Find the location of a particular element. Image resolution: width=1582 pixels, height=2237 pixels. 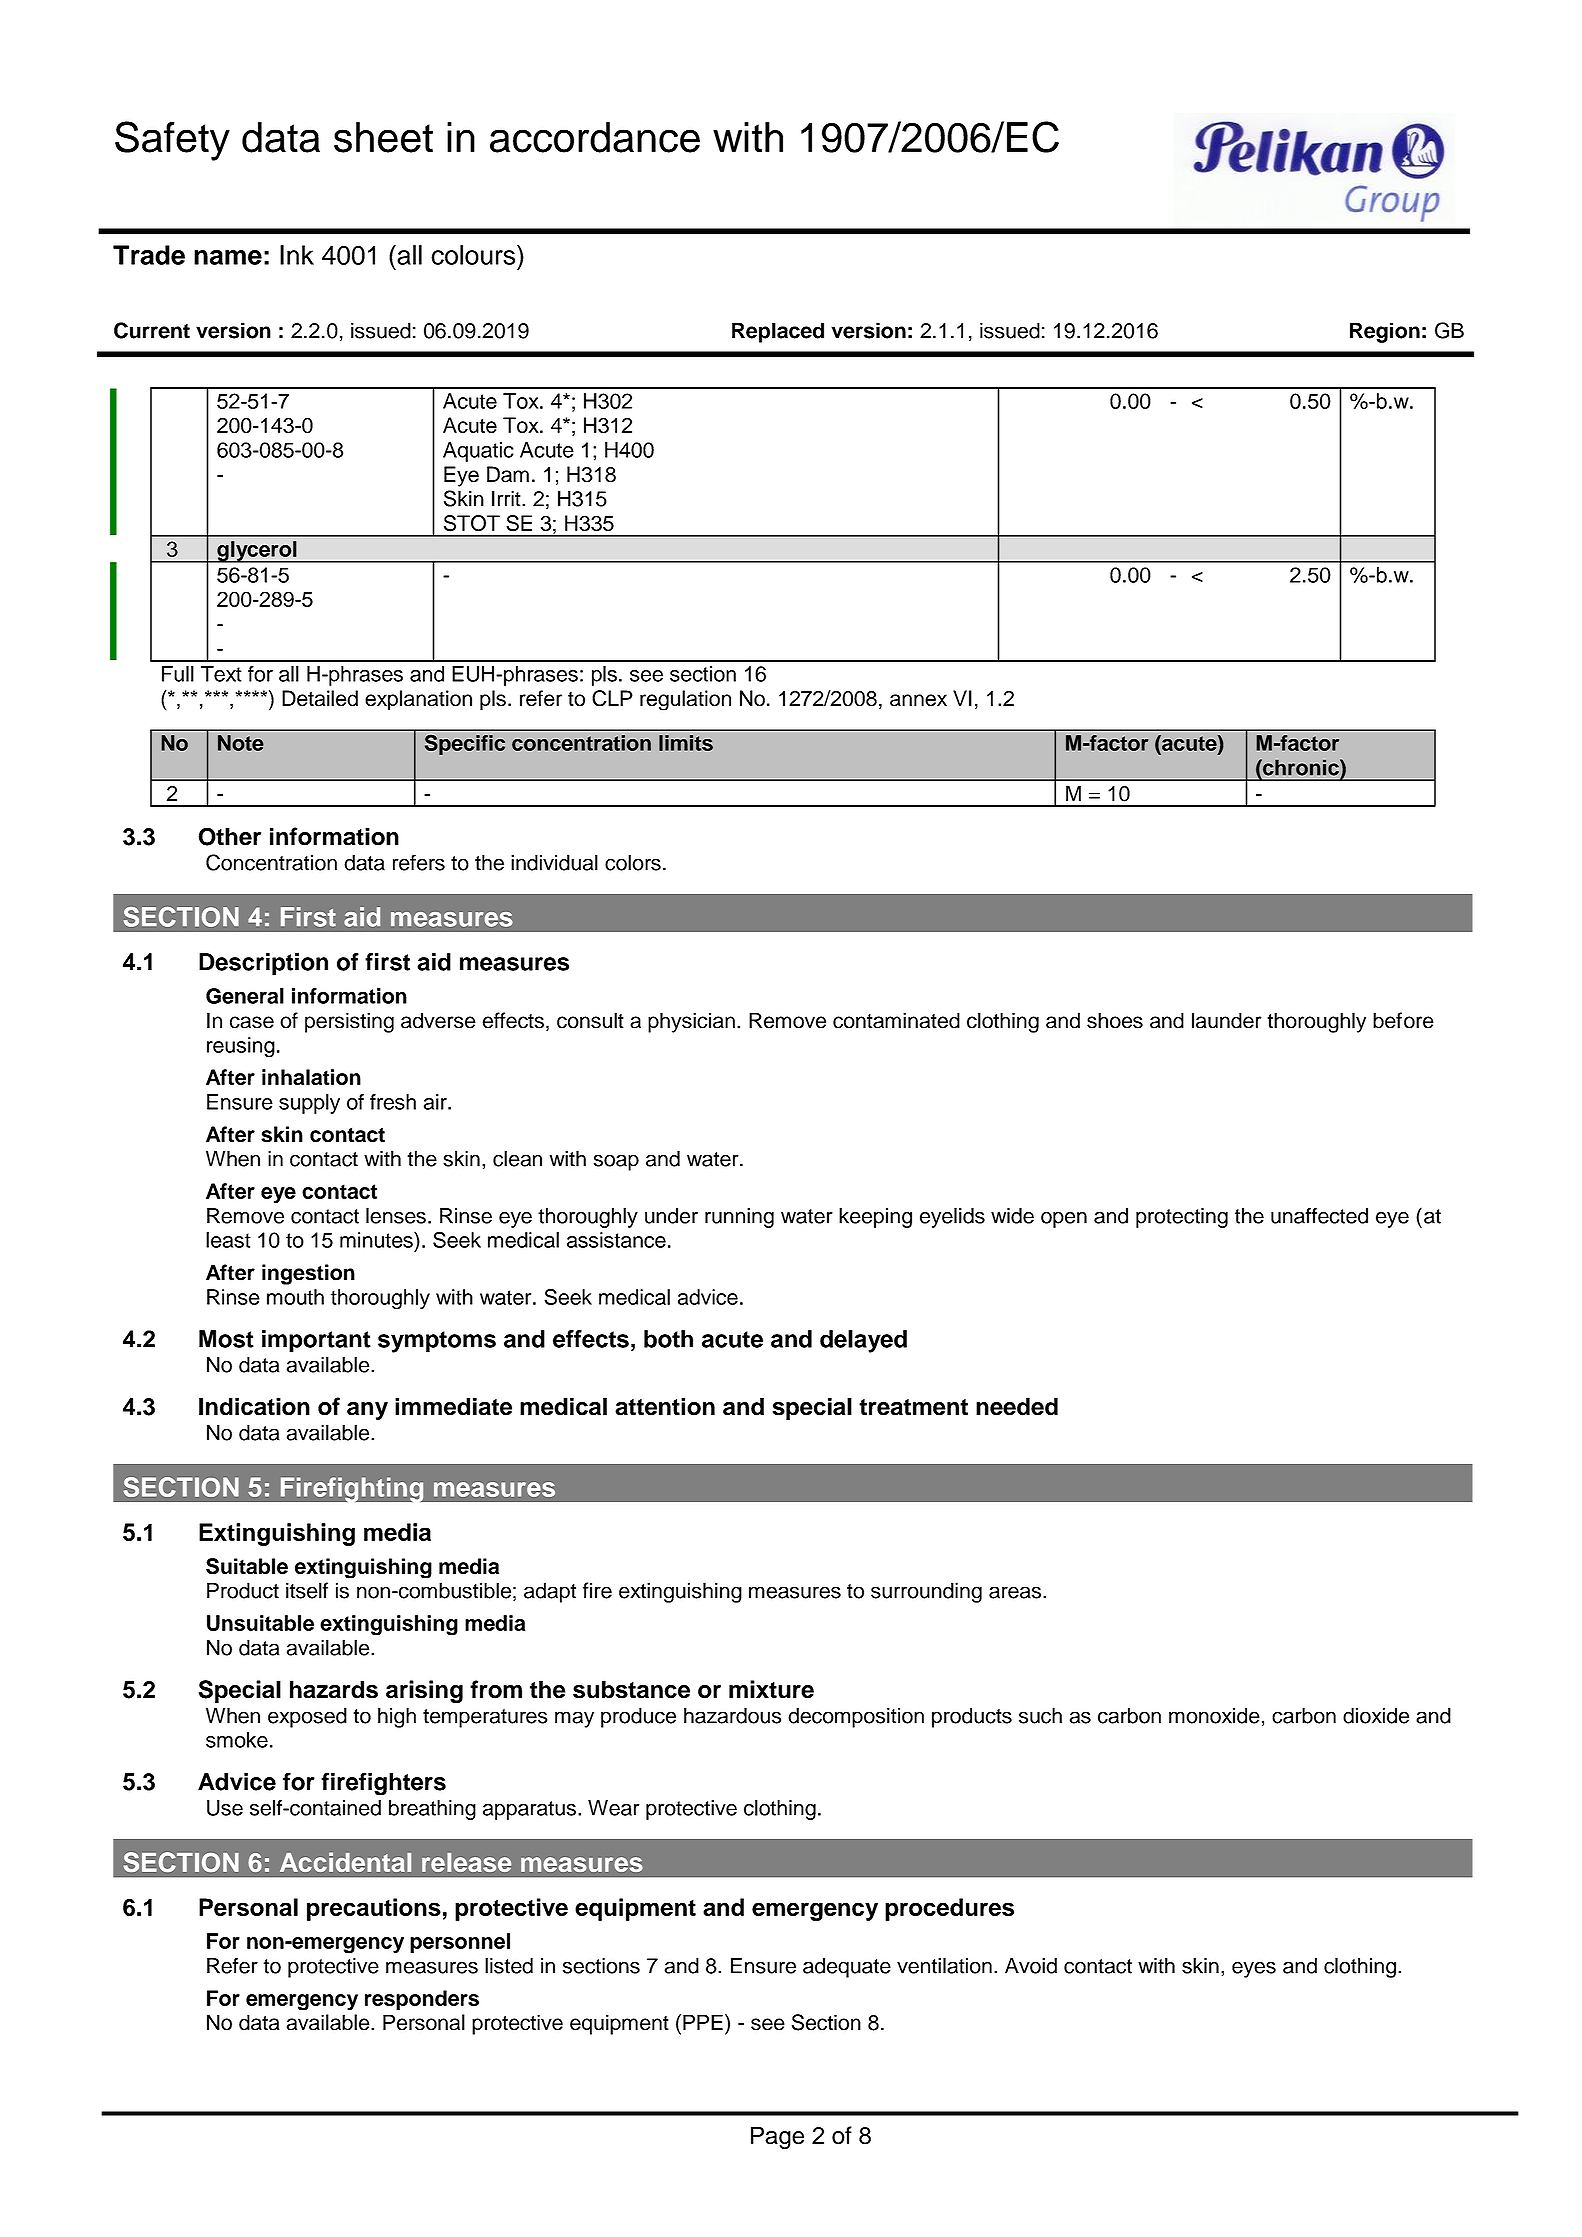

Page is located at coordinates (777, 2137).
